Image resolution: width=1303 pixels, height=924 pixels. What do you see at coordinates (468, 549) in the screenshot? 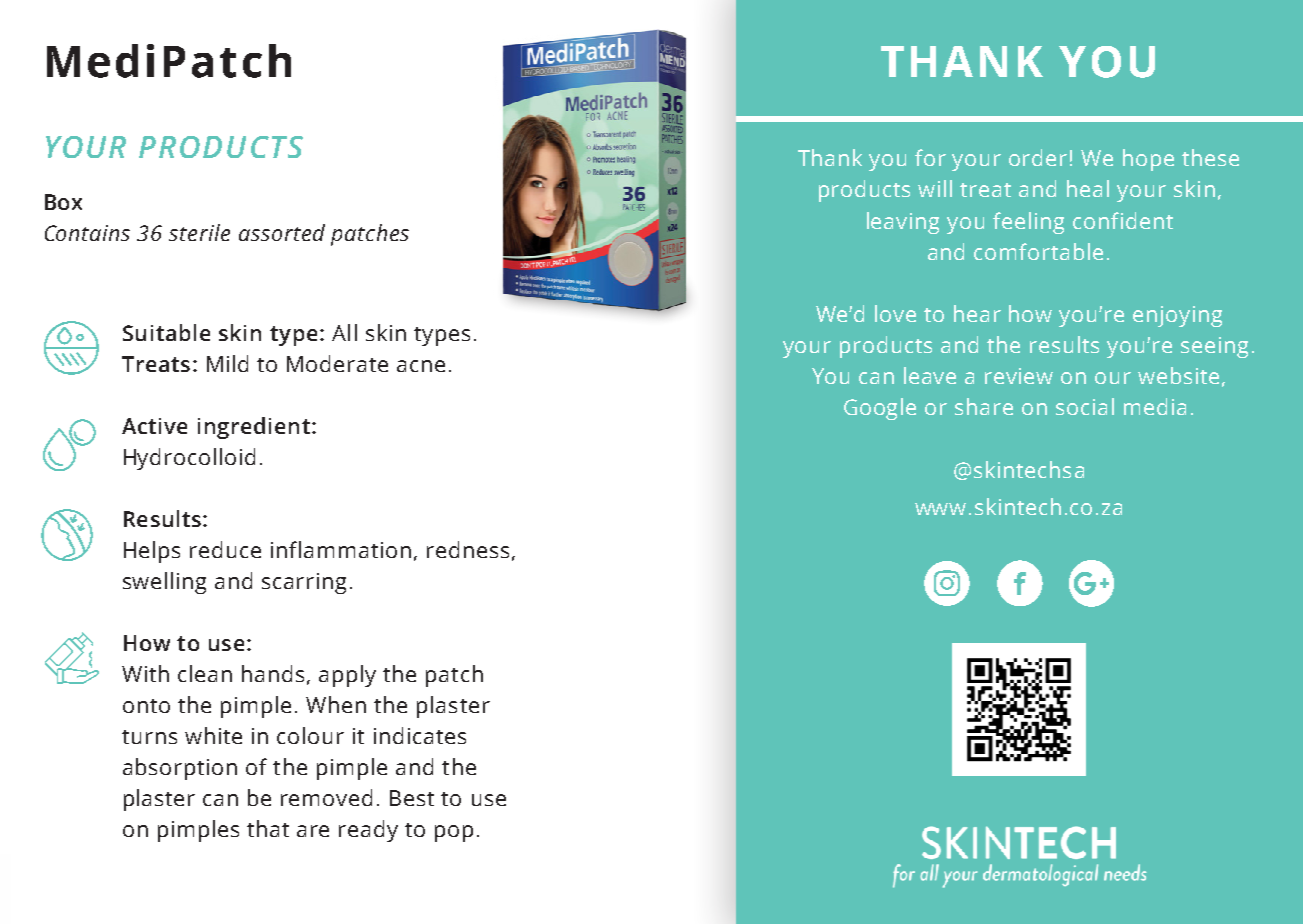
I see `redness` at bounding box center [468, 549].
